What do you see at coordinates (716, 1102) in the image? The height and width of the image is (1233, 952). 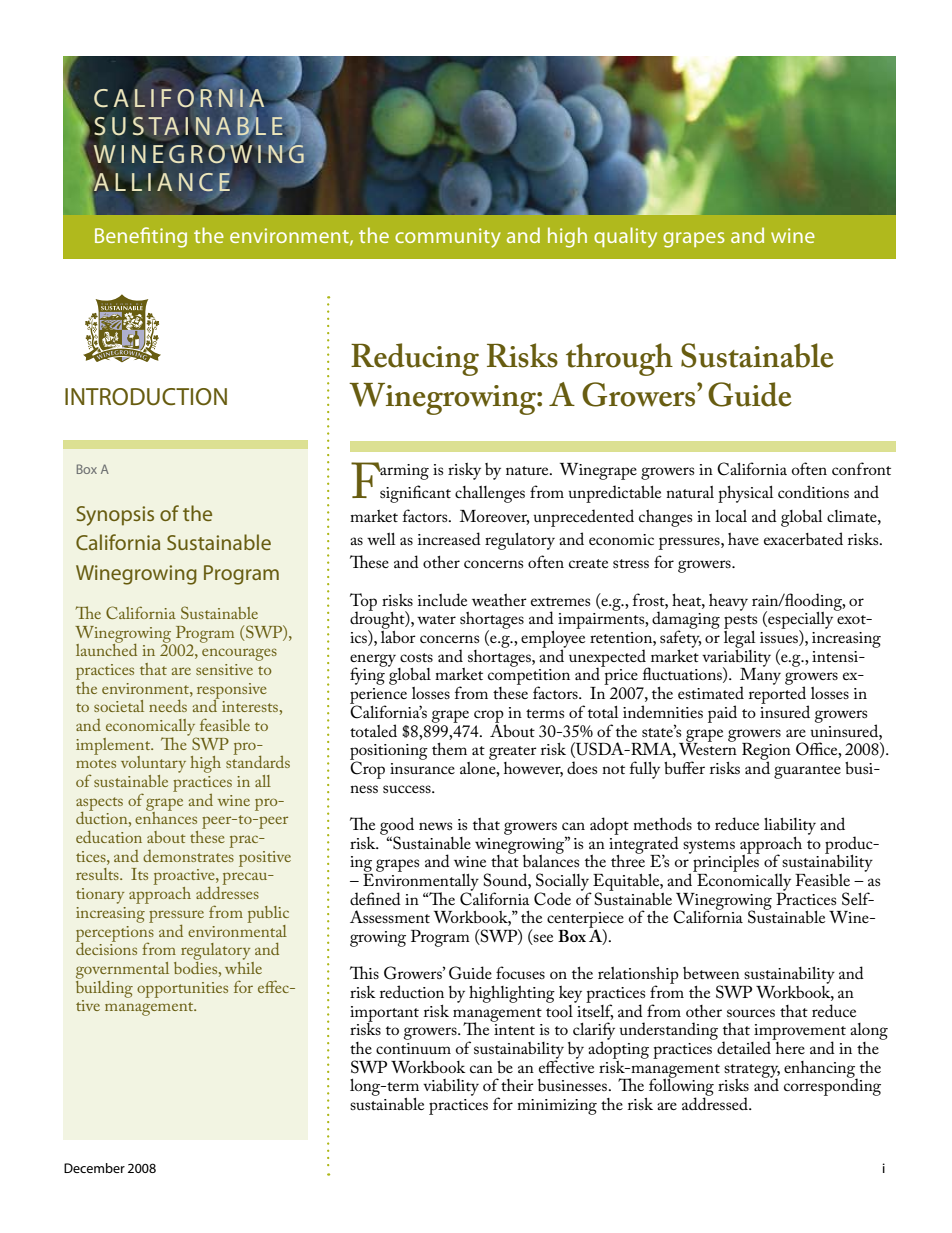 I see `addressed` at bounding box center [716, 1102].
